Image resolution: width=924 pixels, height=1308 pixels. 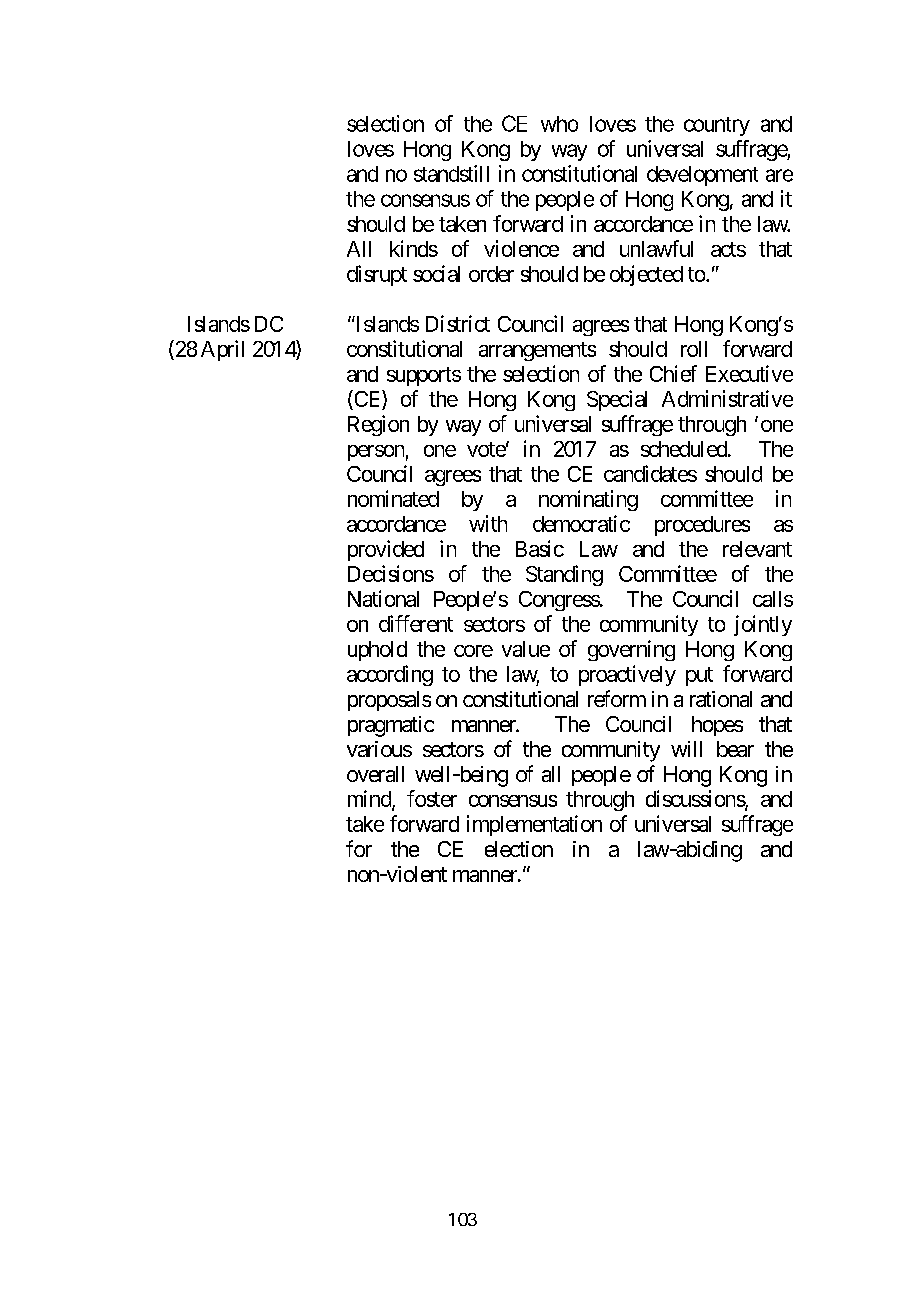 I want to click on National, so click(x=383, y=598).
